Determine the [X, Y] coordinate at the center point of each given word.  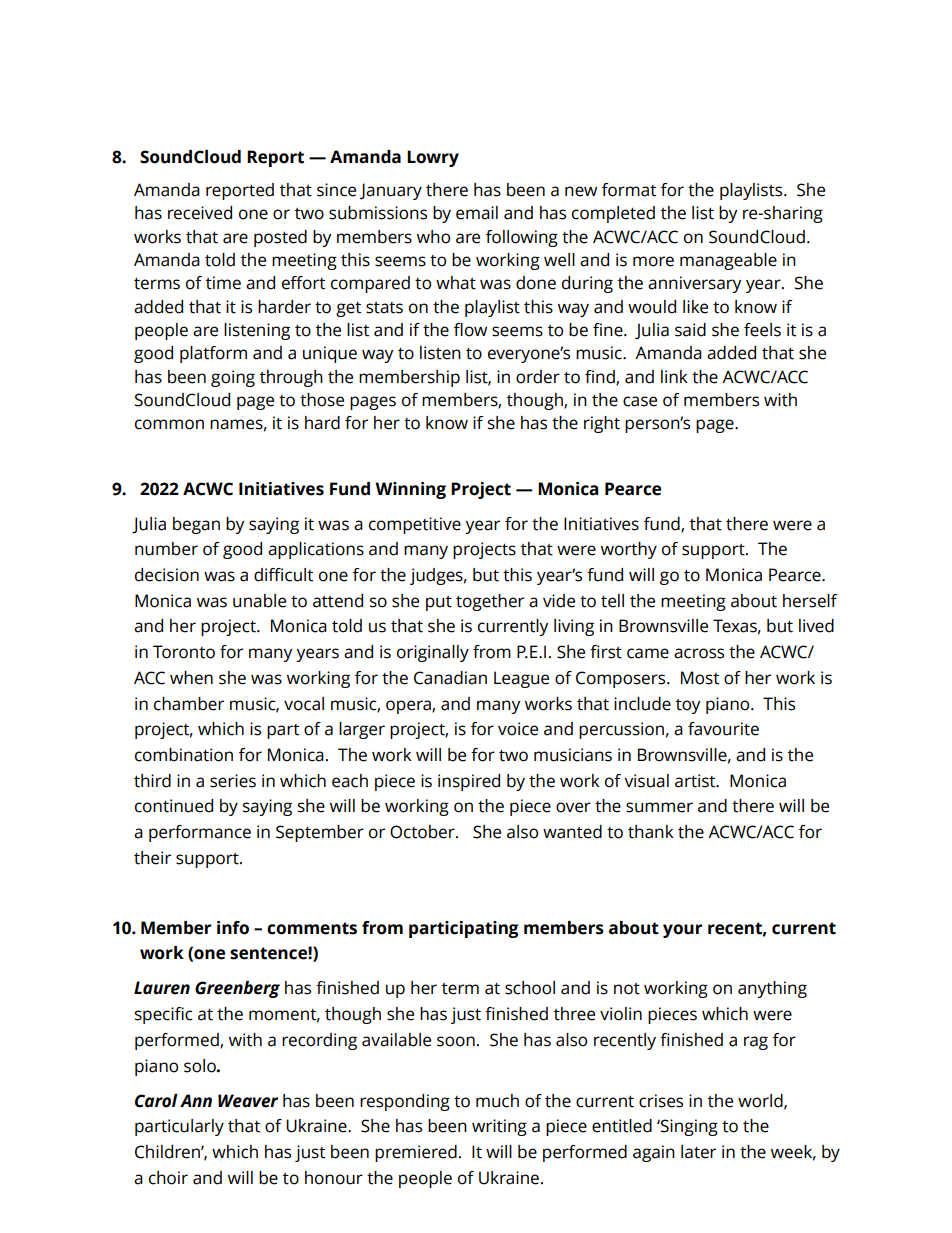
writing [499, 1127]
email [477, 213]
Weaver [248, 1101]
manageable [728, 261]
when [191, 678]
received [200, 213]
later [698, 1152]
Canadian [450, 678]
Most [700, 678]
